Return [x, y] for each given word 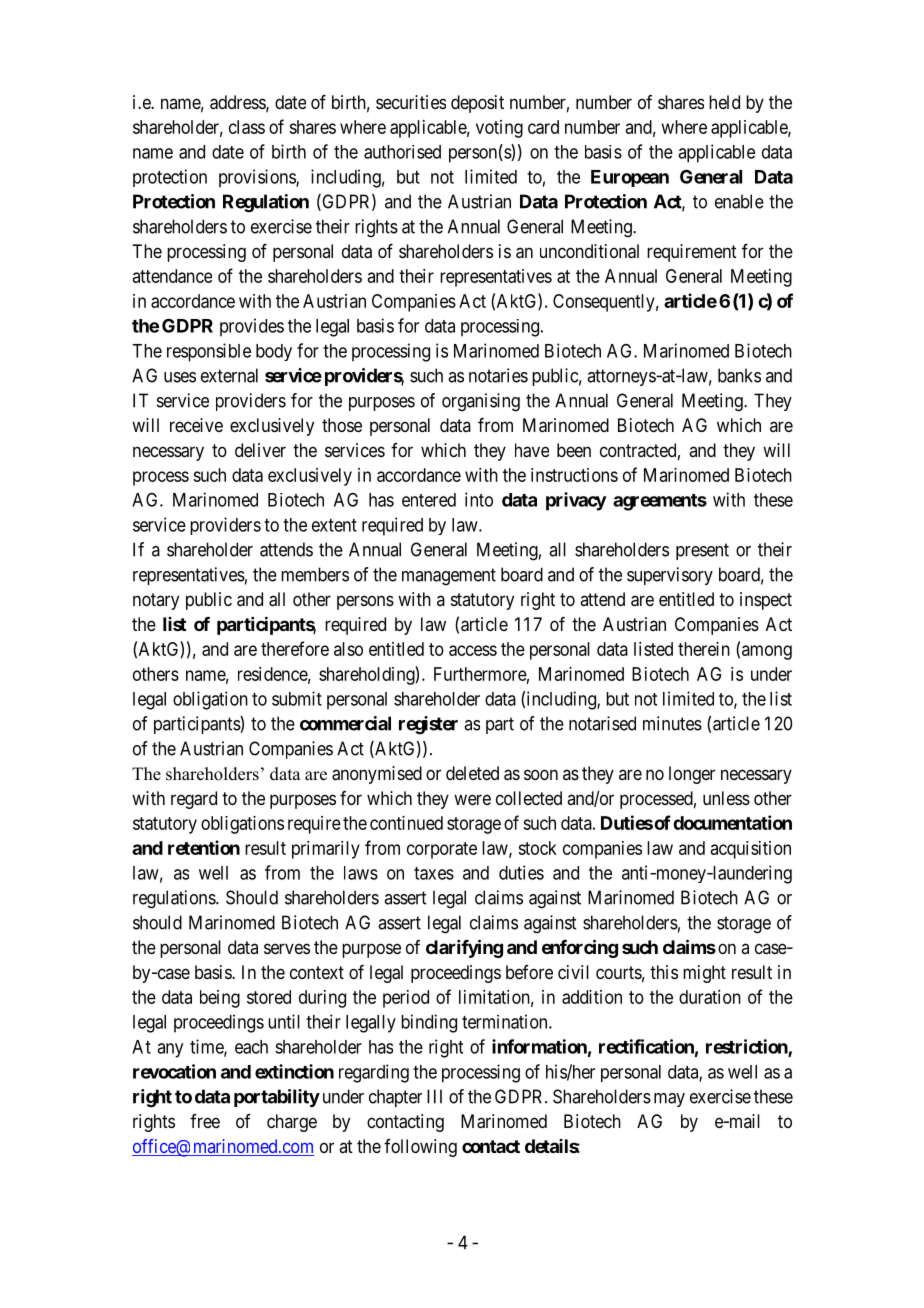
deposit [477, 104]
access [473, 650]
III [434, 1096]
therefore [295, 648]
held [724, 102]
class [247, 127]
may [669, 1100]
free [205, 1121]
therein [704, 649]
